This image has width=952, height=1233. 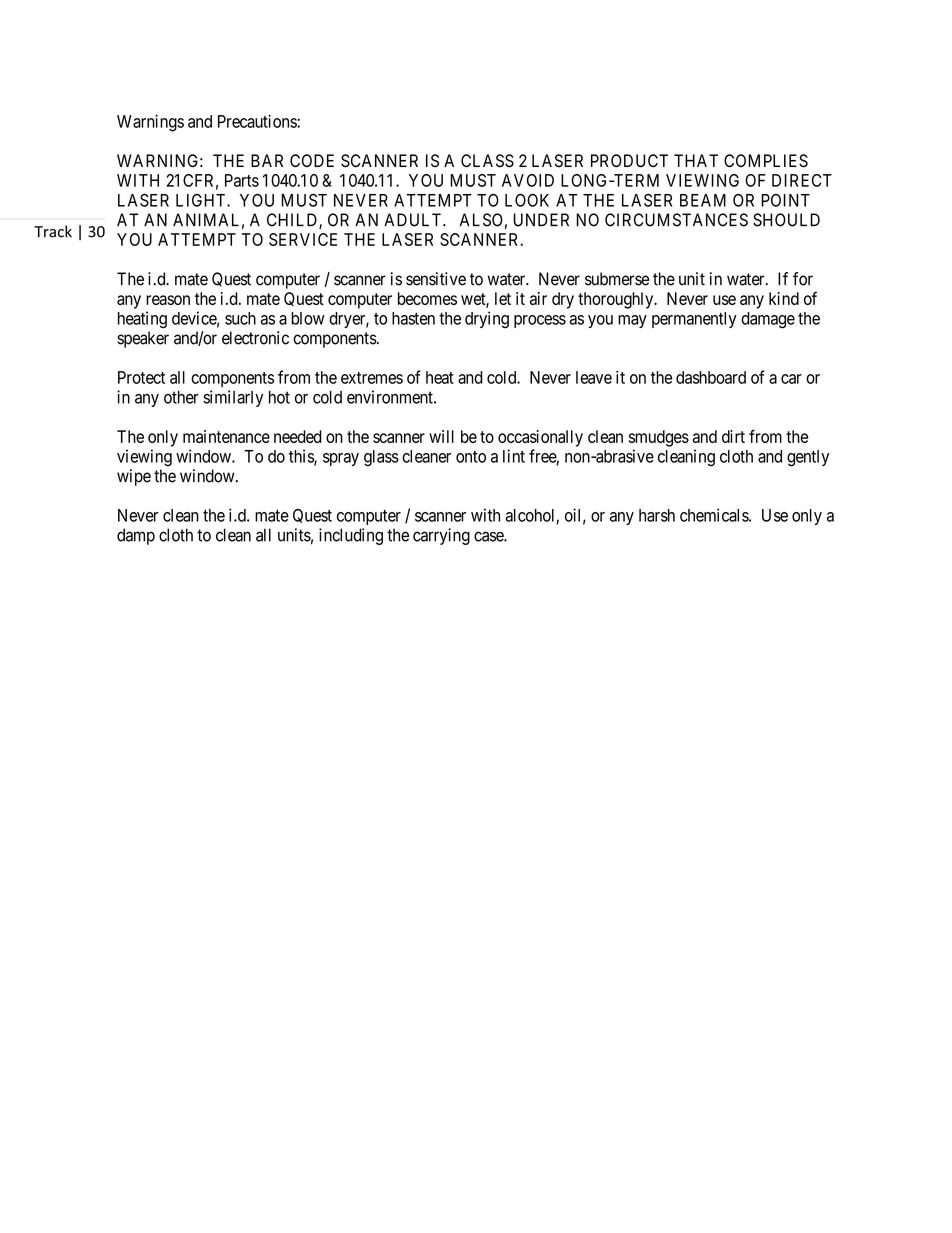 I want to click on maintenance, so click(x=226, y=436).
